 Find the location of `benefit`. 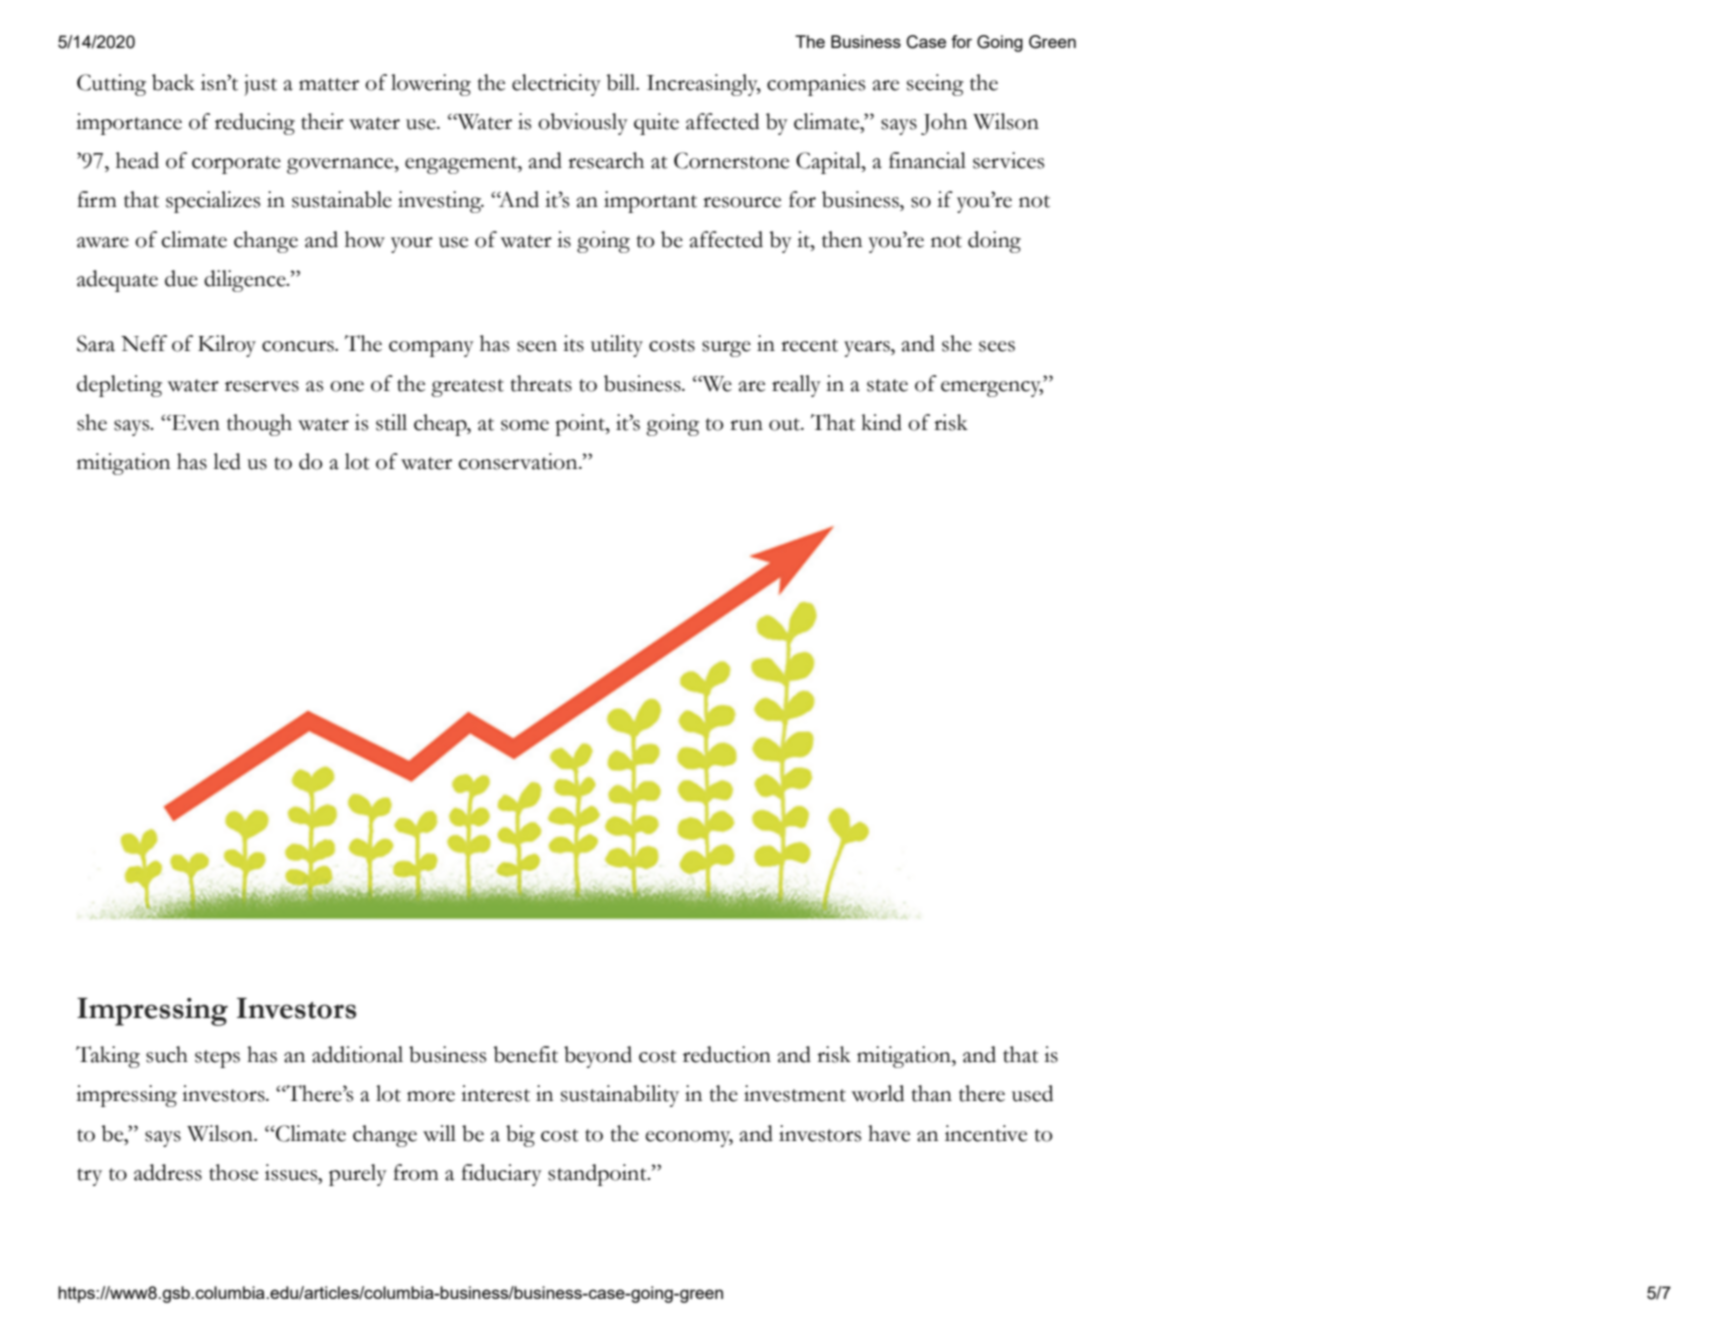

benefit is located at coordinates (525, 1054).
